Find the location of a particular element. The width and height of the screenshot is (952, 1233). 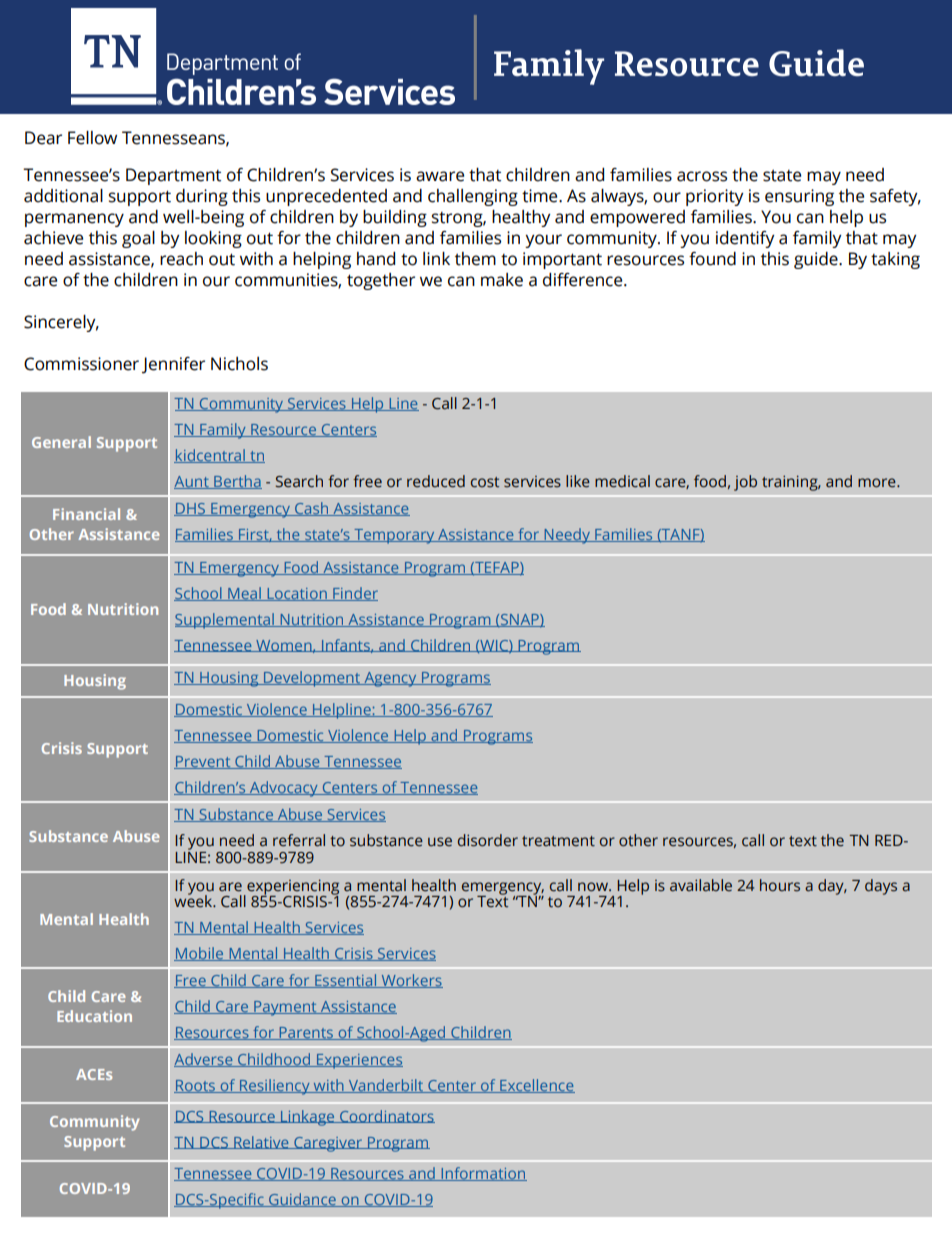

ensuring is located at coordinates (799, 197).
